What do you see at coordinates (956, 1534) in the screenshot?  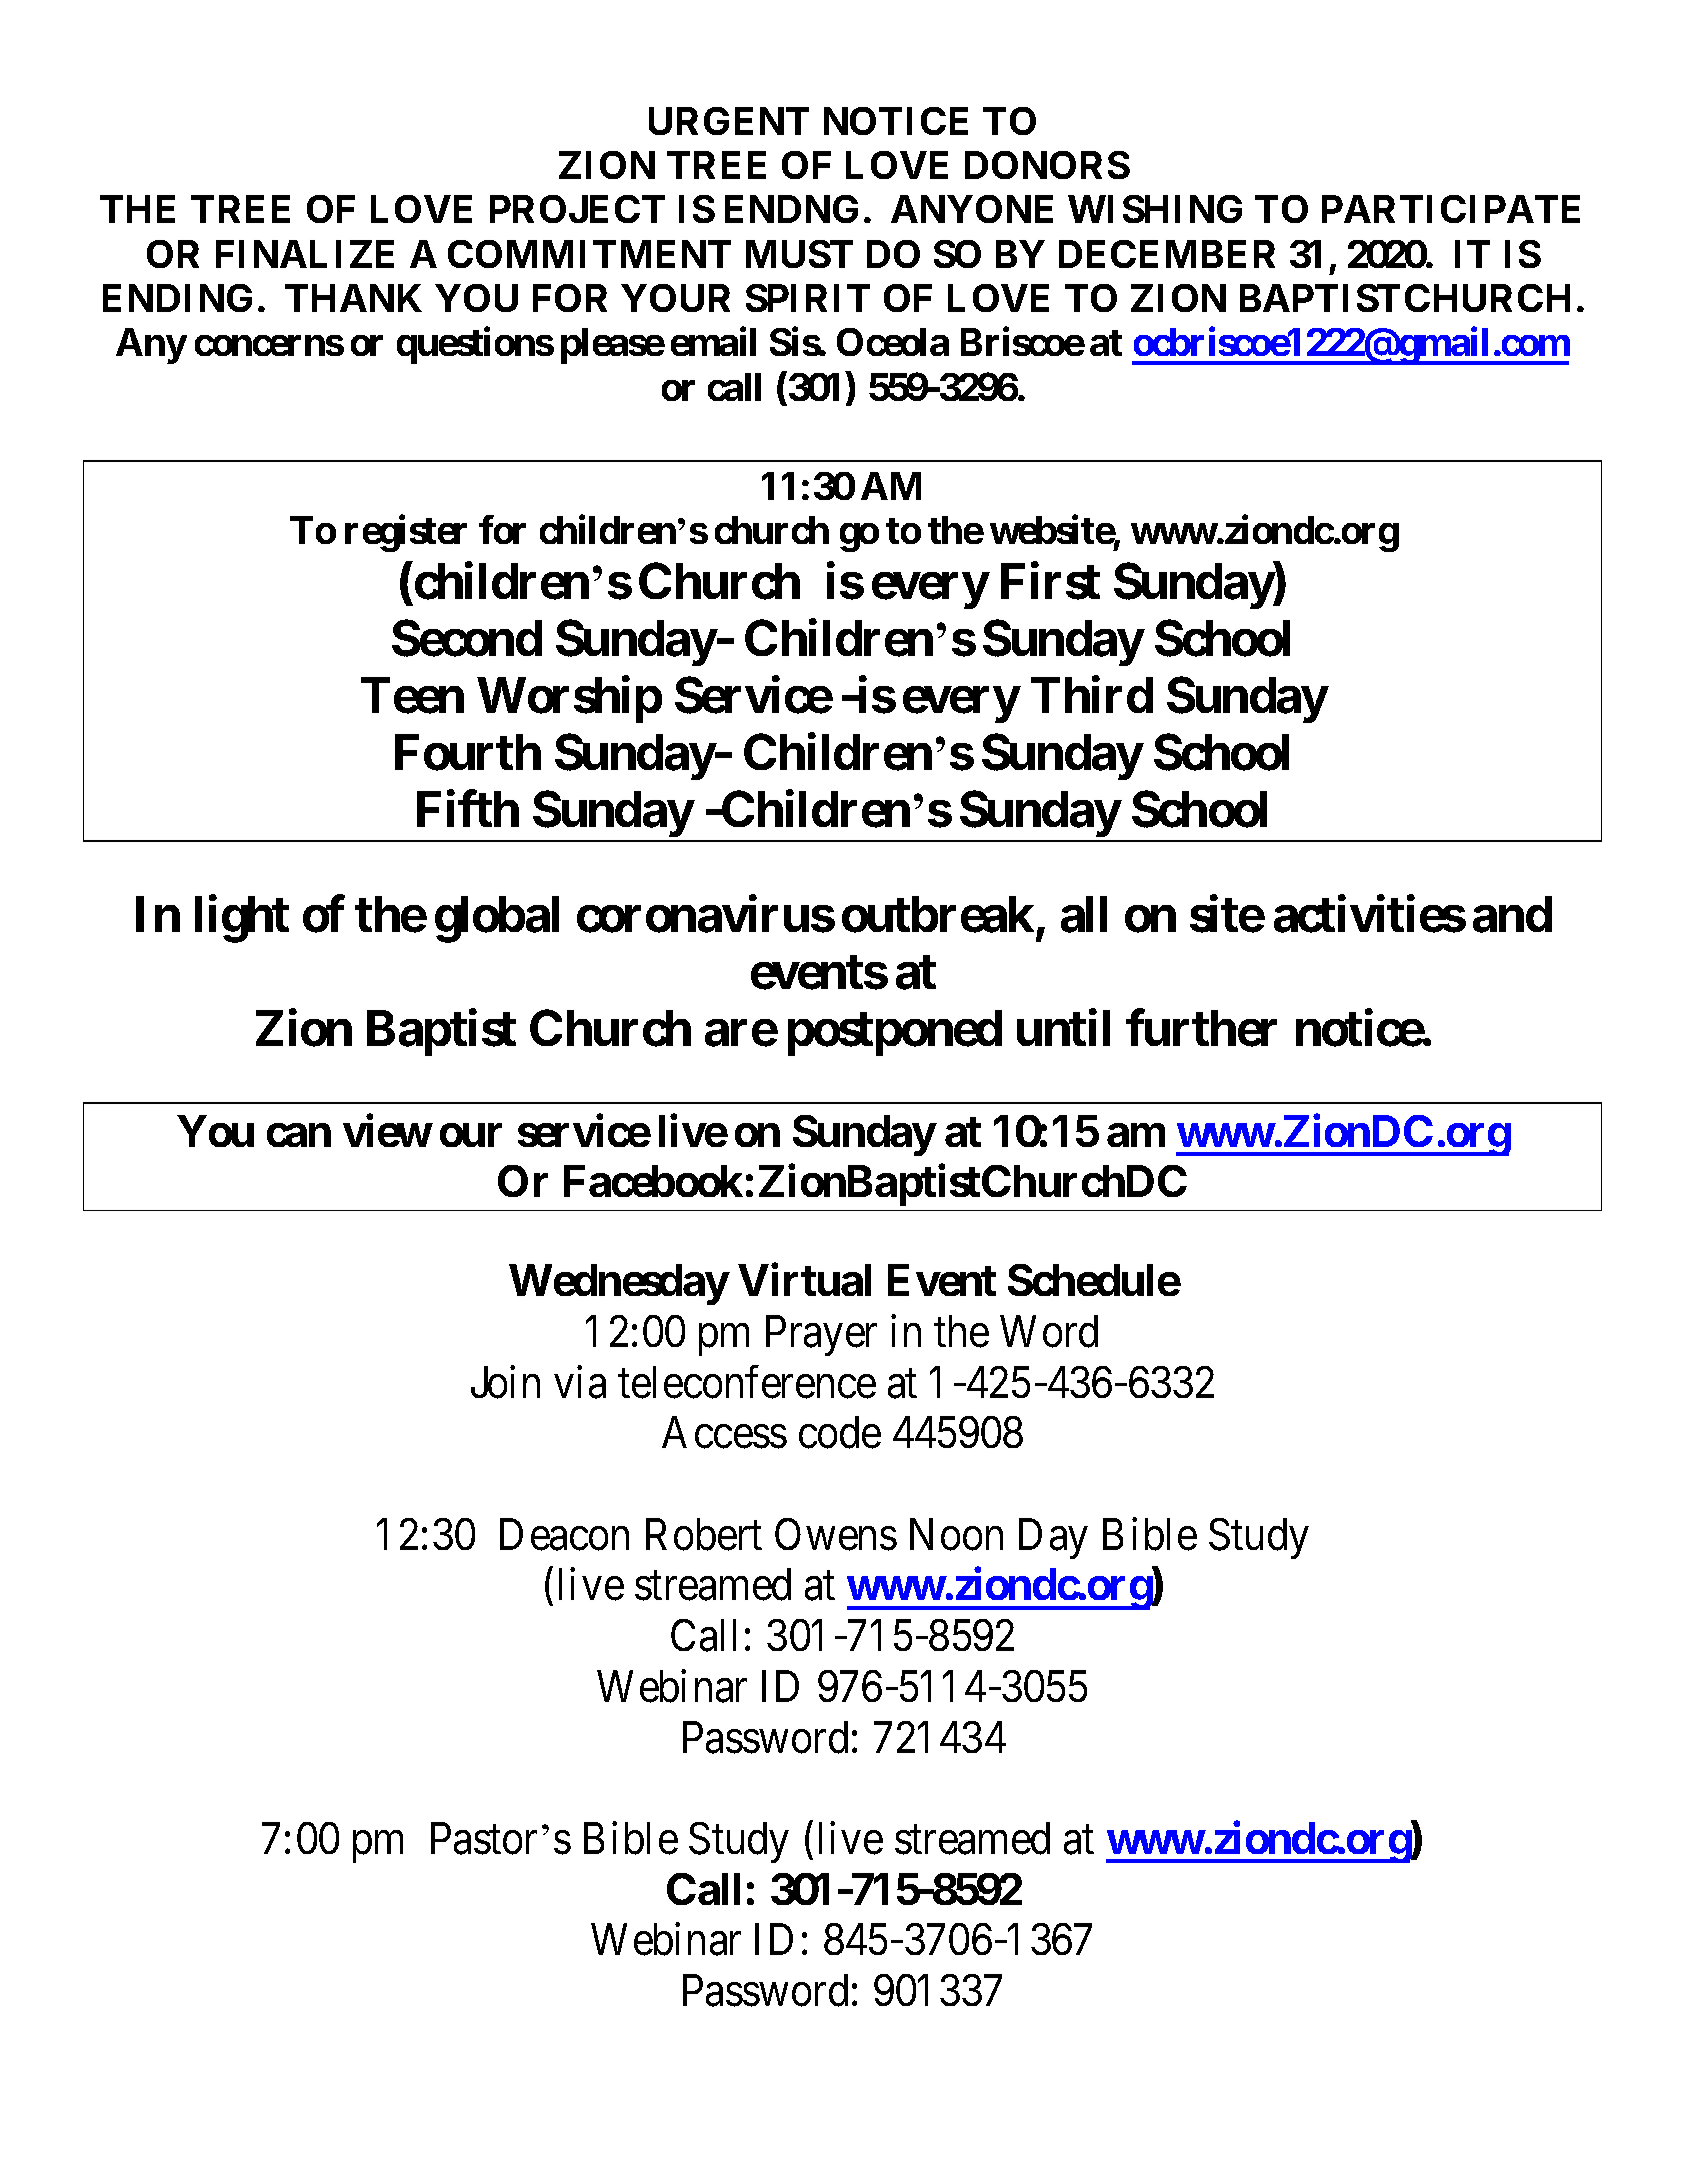 I see `Noon` at bounding box center [956, 1534].
